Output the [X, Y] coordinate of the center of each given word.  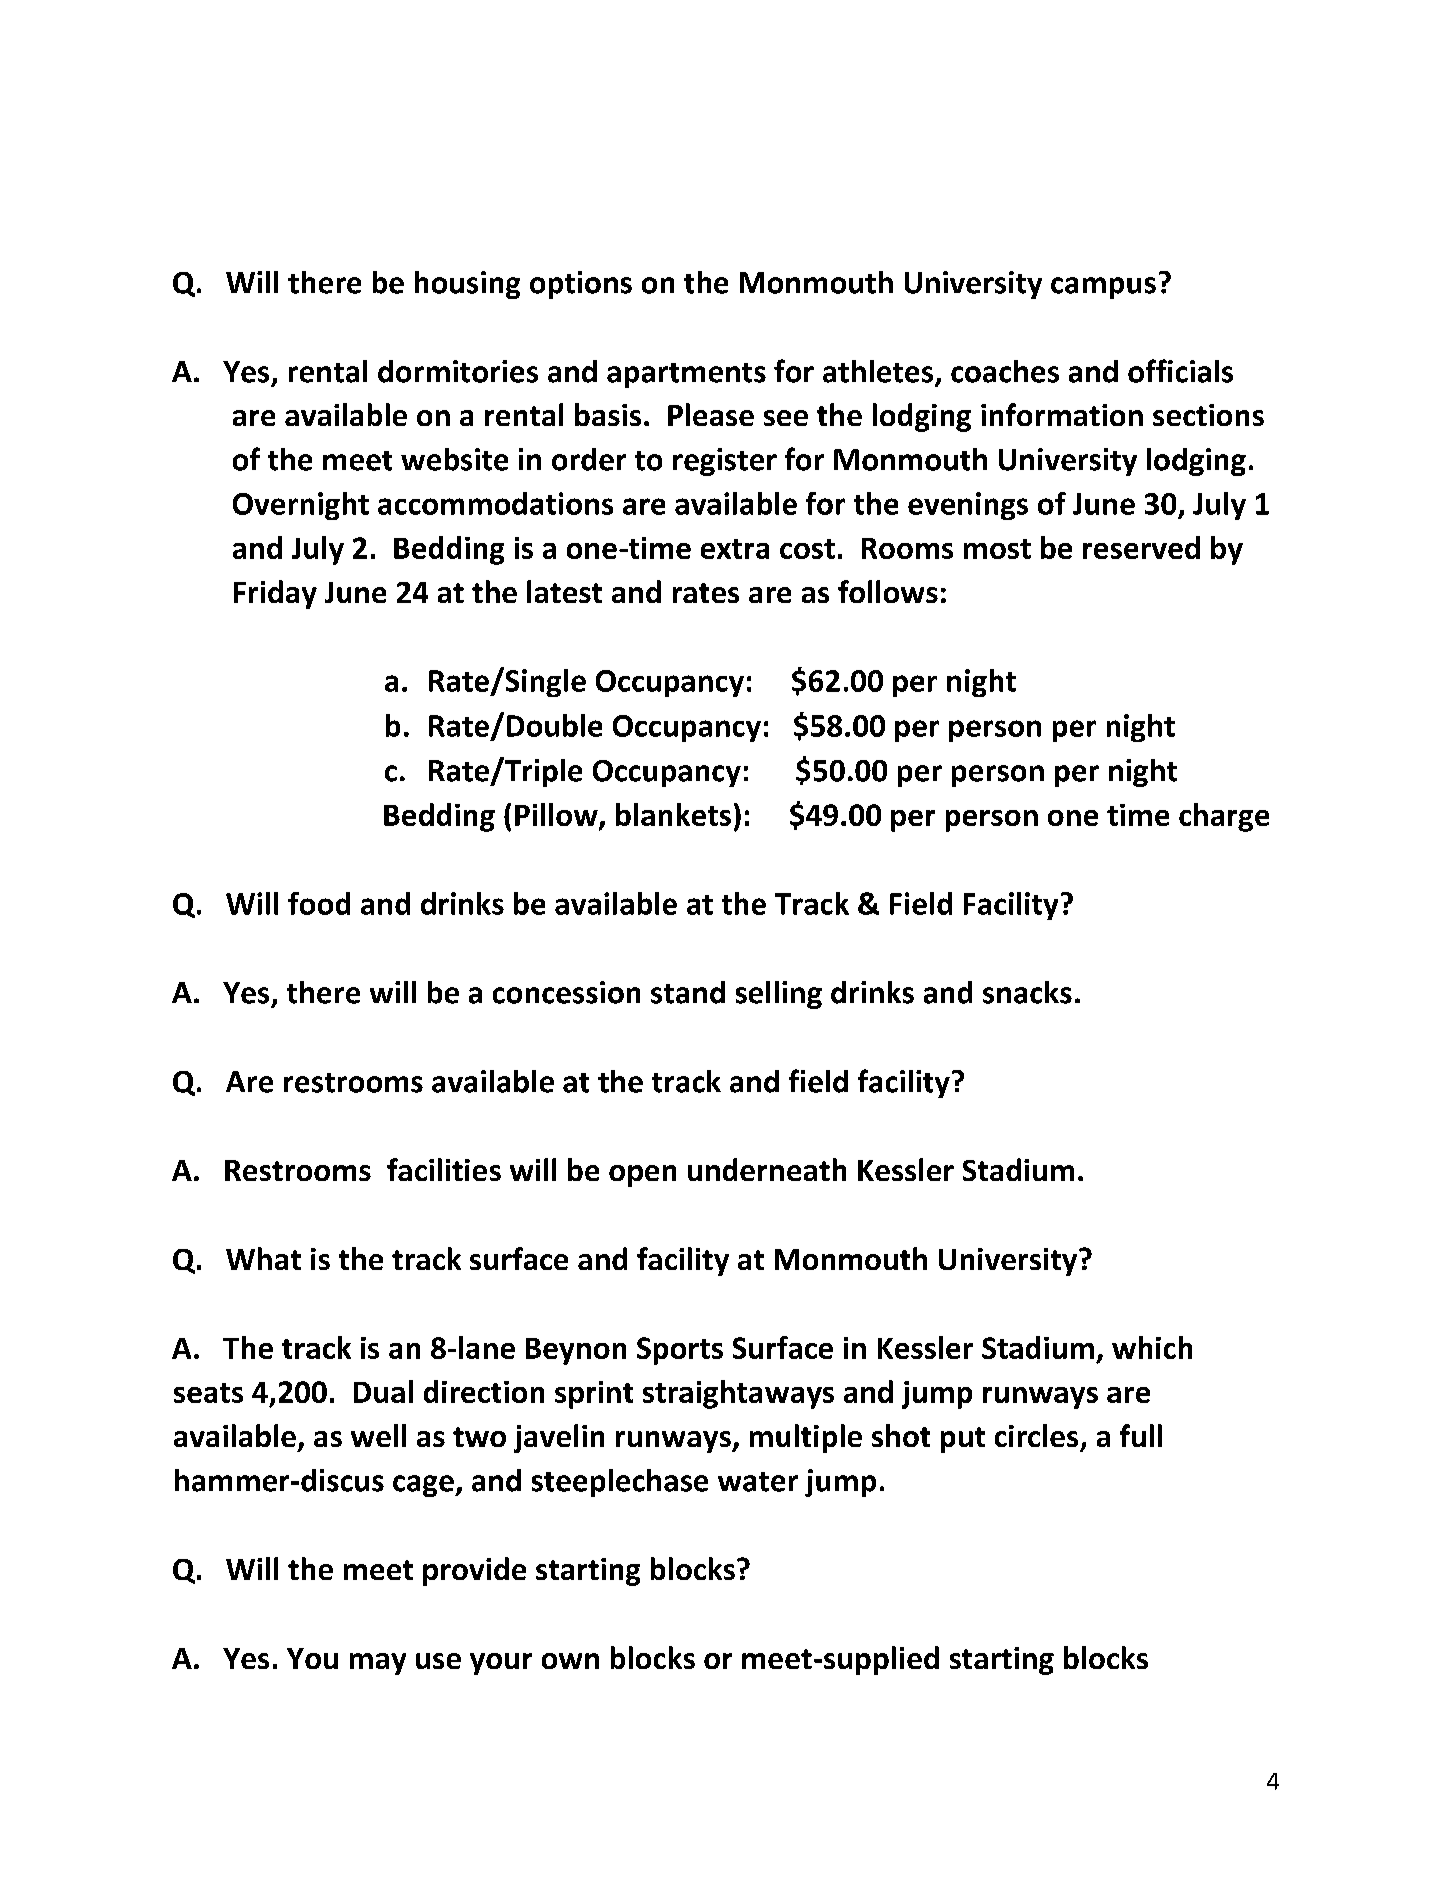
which [1152, 1347]
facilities [444, 1169]
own [570, 1661]
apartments [686, 375]
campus [1103, 288]
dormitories [458, 371]
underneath [767, 1169]
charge [1224, 817]
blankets [673, 814]
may [378, 1664]
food [319, 903]
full [1141, 1435]
